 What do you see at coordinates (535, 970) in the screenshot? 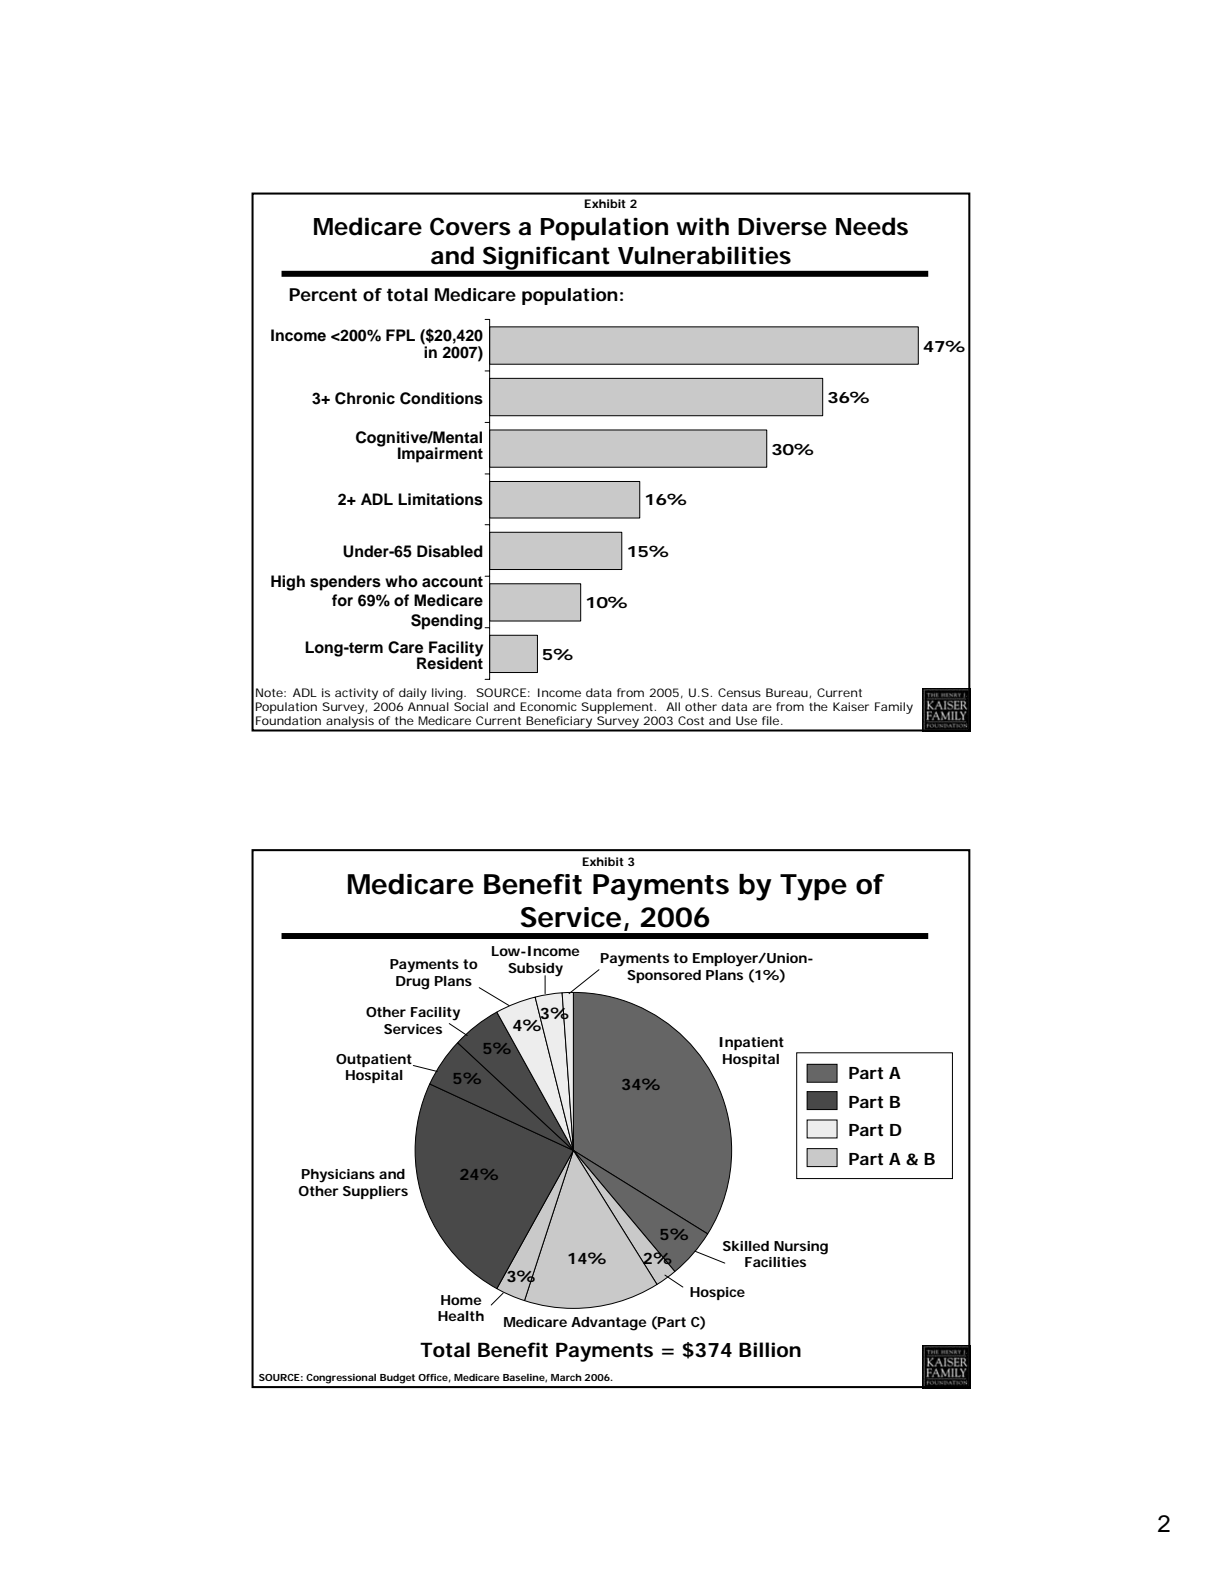
I see `Subsidy` at bounding box center [535, 970].
